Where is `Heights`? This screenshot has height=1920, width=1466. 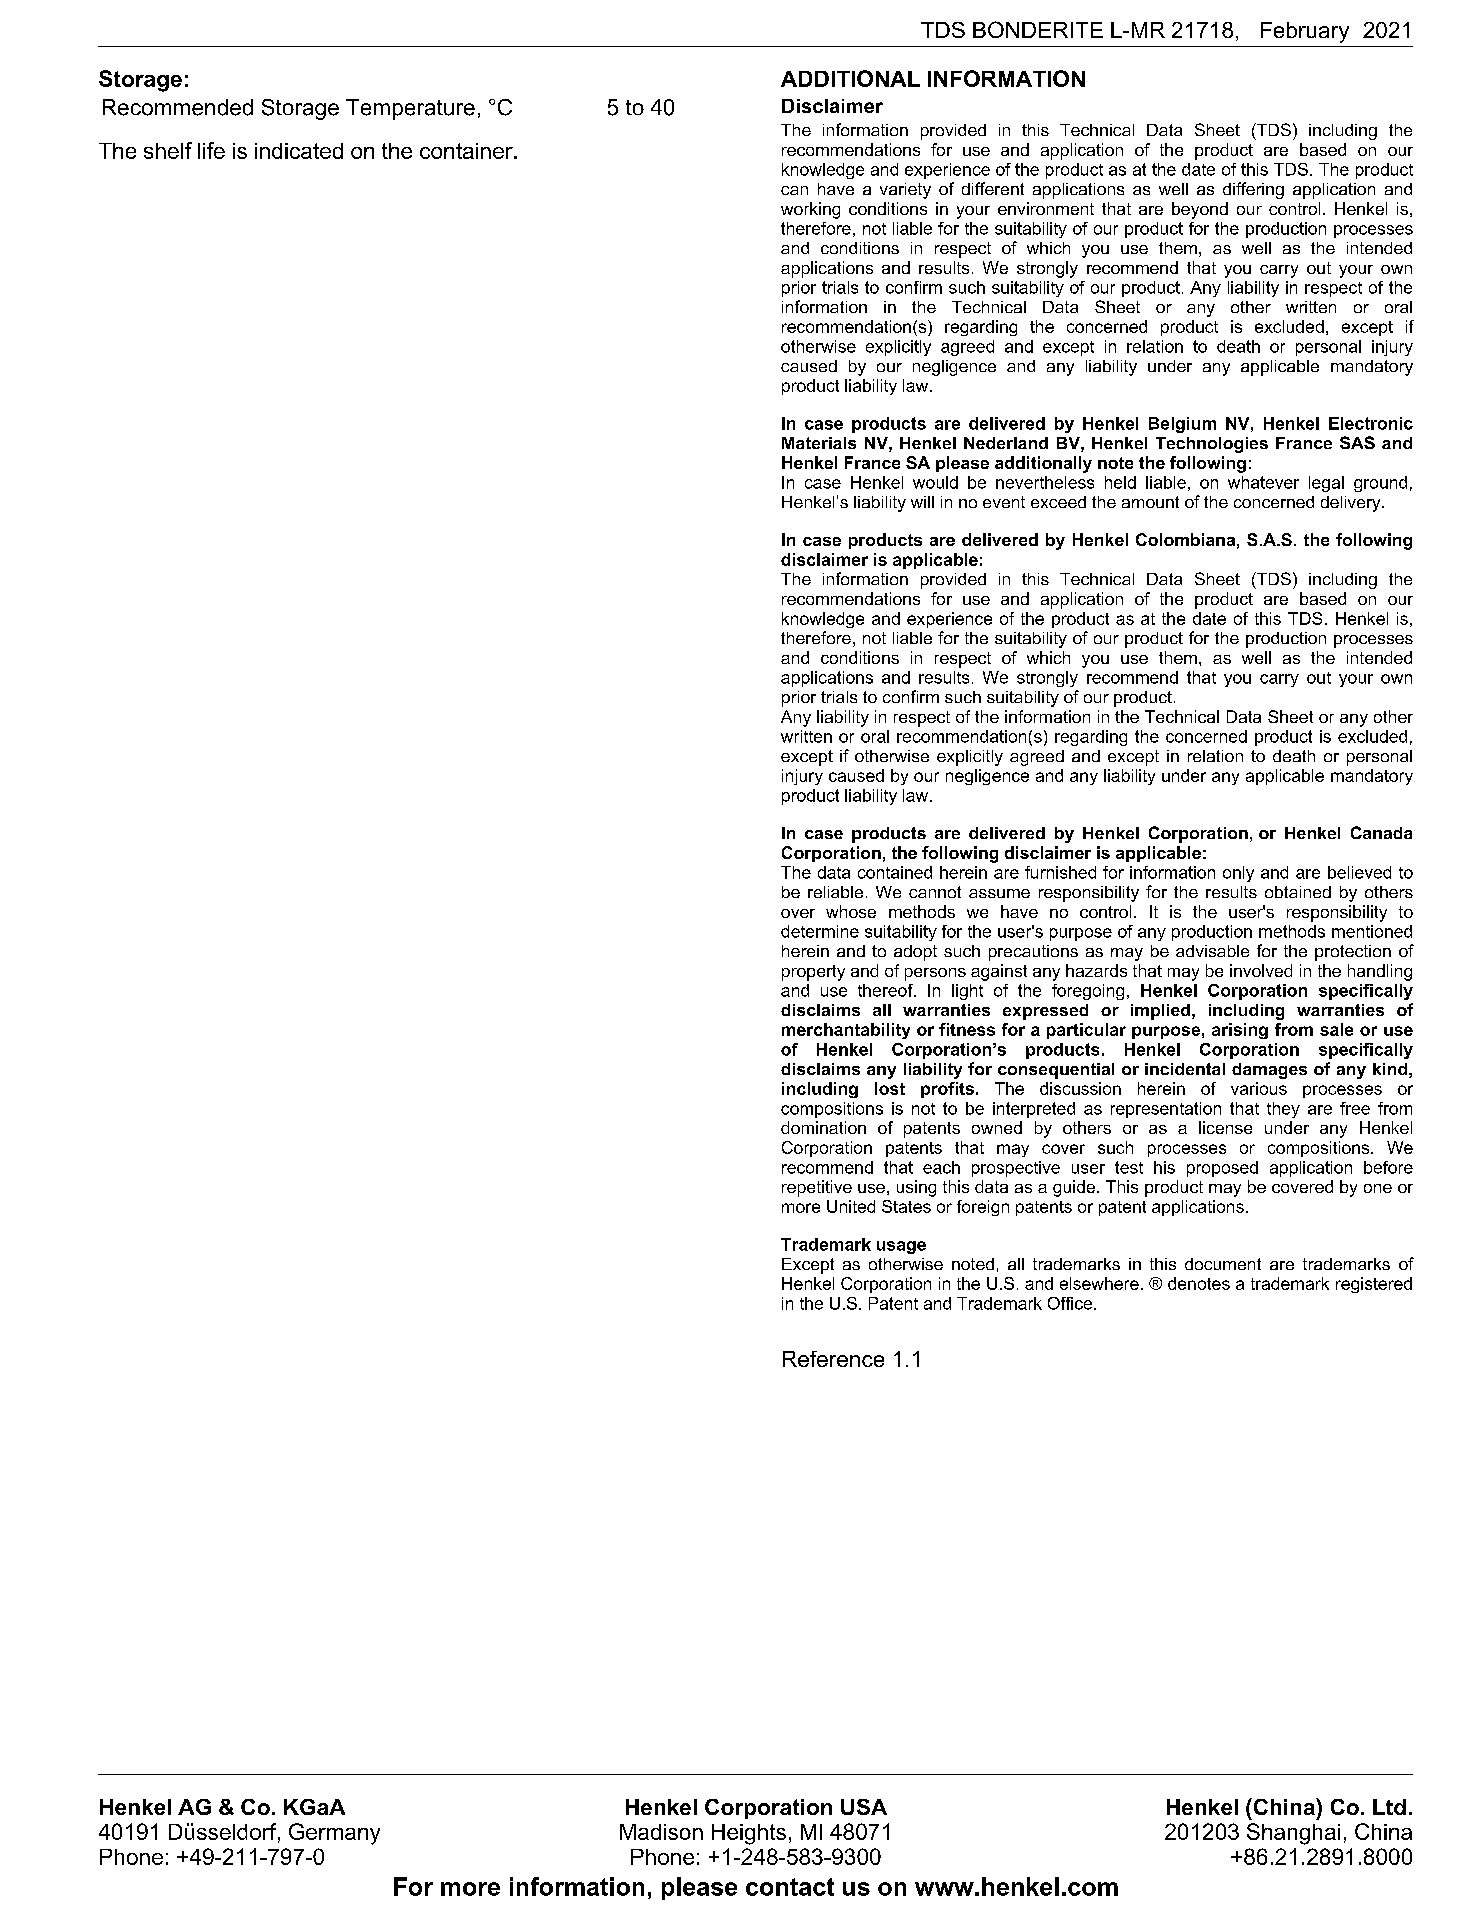
Heights is located at coordinates (749, 1834).
